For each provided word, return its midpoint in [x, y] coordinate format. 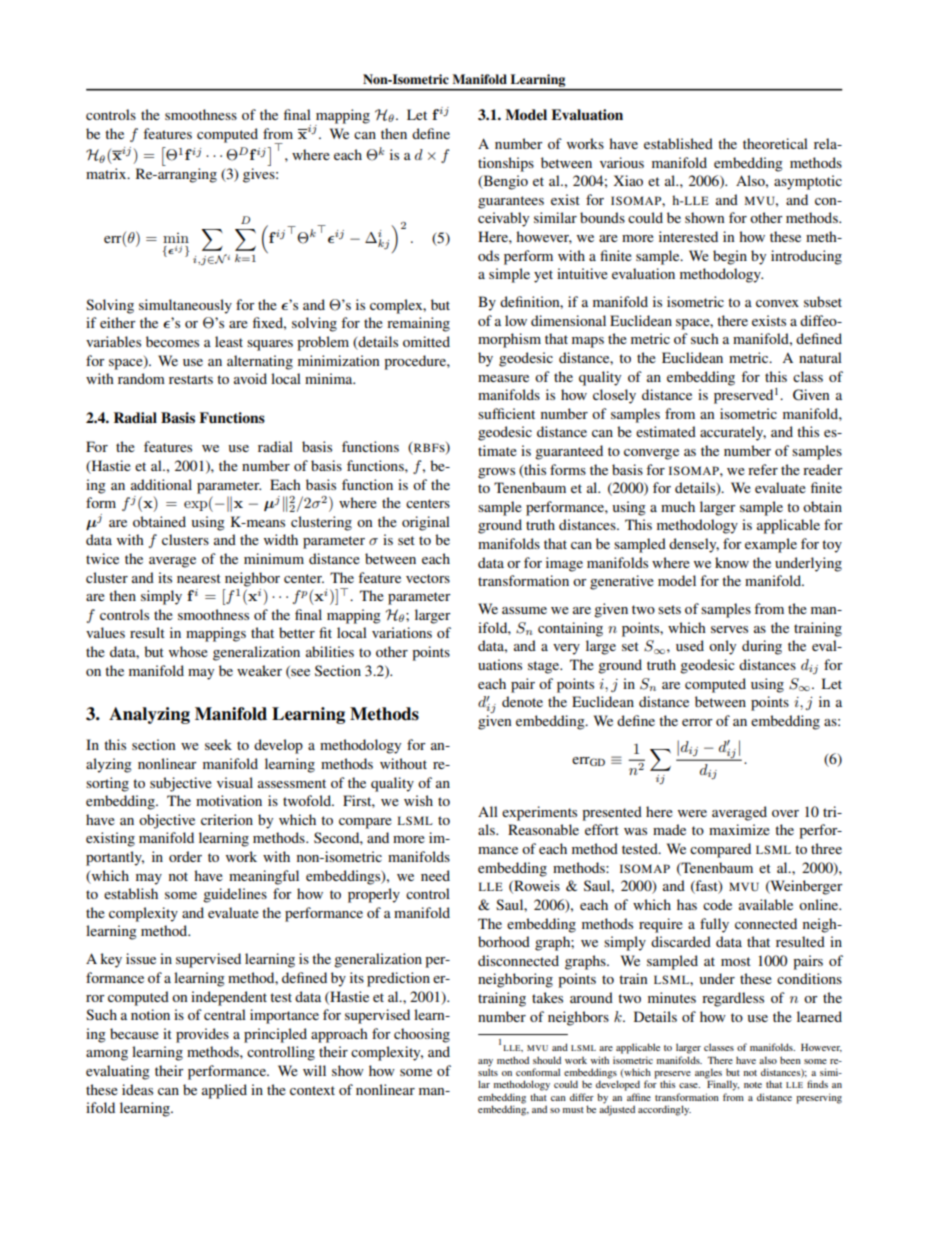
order [185, 856]
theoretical [775, 143]
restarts [191, 379]
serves [729, 629]
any [485, 1063]
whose [188, 651]
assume [524, 610]
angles [708, 1074]
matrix [107, 173]
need [435, 875]
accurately [733, 433]
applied [224, 1091]
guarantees [511, 202]
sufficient [506, 413]
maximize [739, 829]
